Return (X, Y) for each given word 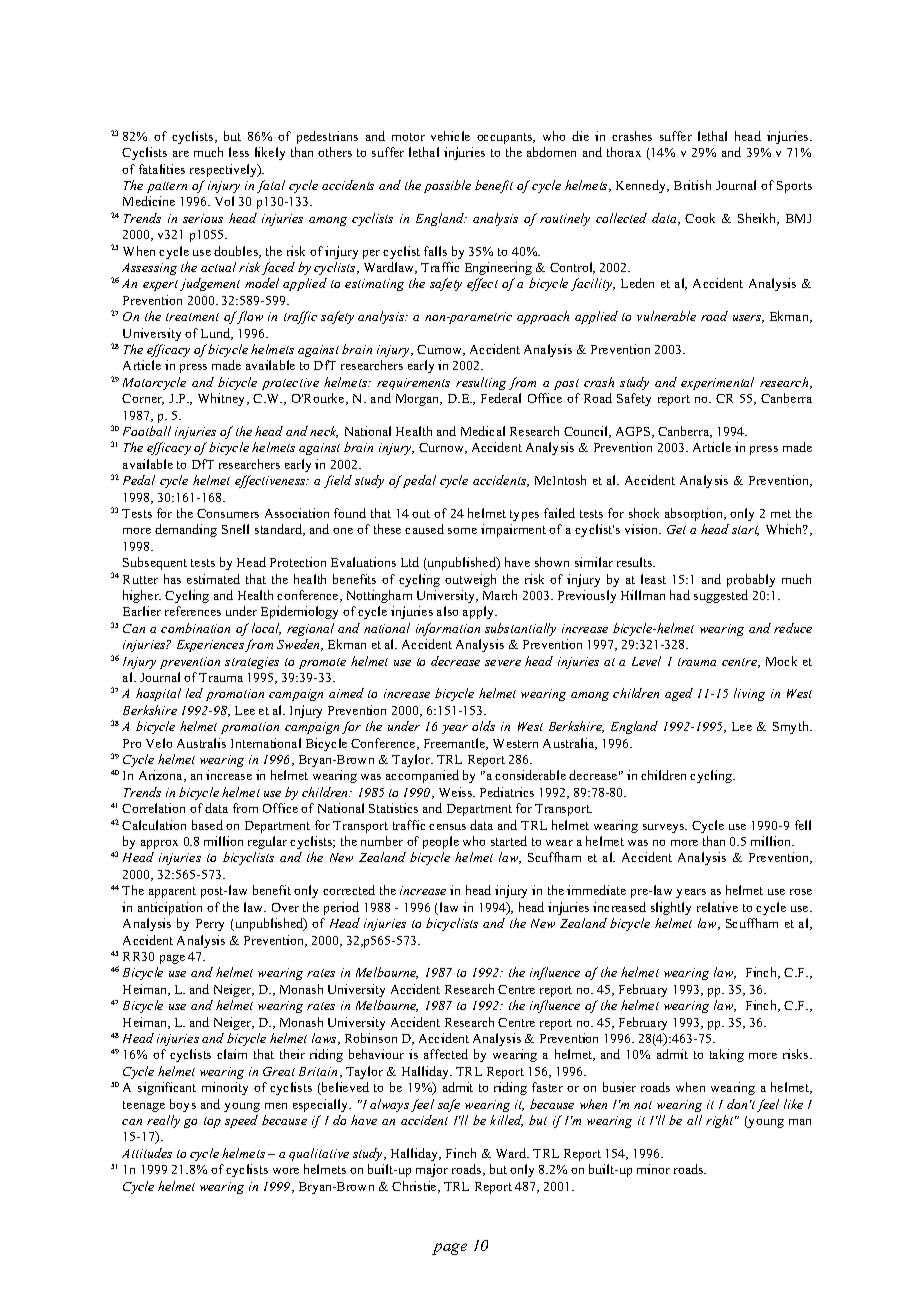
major (432, 1170)
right (721, 1121)
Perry (210, 925)
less (239, 152)
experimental (717, 383)
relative (717, 907)
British (692, 185)
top (212, 1122)
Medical (483, 431)
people (441, 842)
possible (447, 186)
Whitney (223, 399)
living (749, 694)
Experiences (210, 646)
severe (503, 663)
